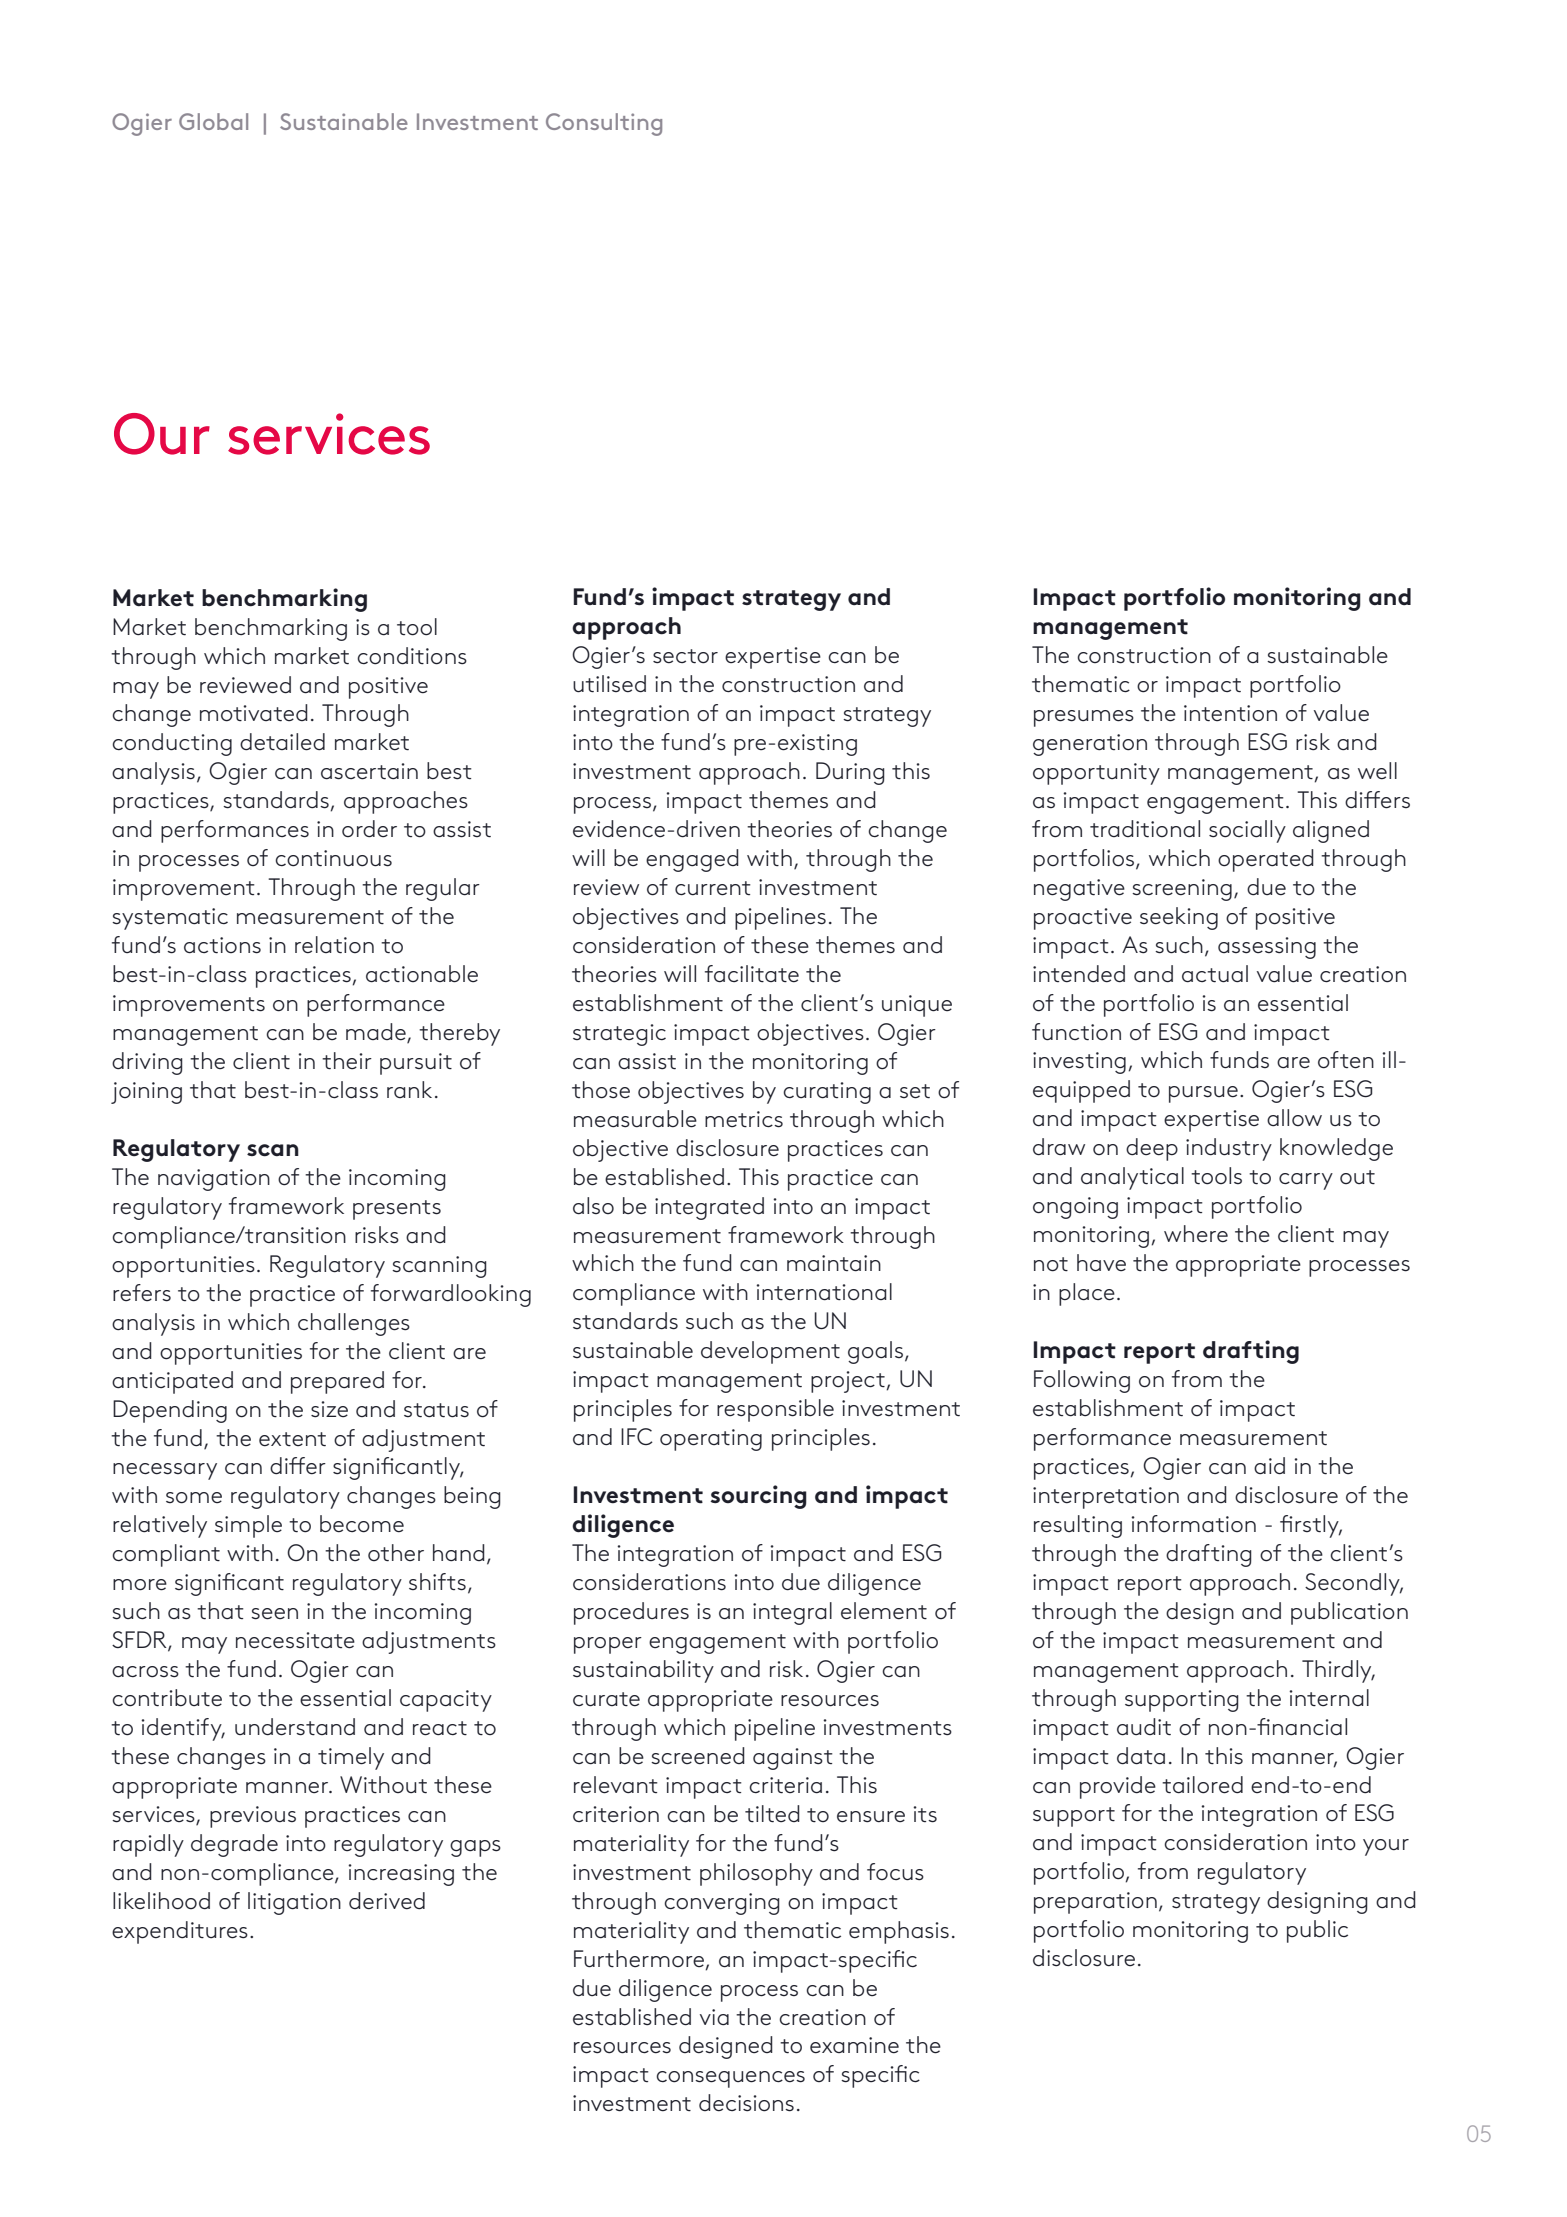  Describe the element at coordinates (850, 773) in the image. I see `During` at that location.
